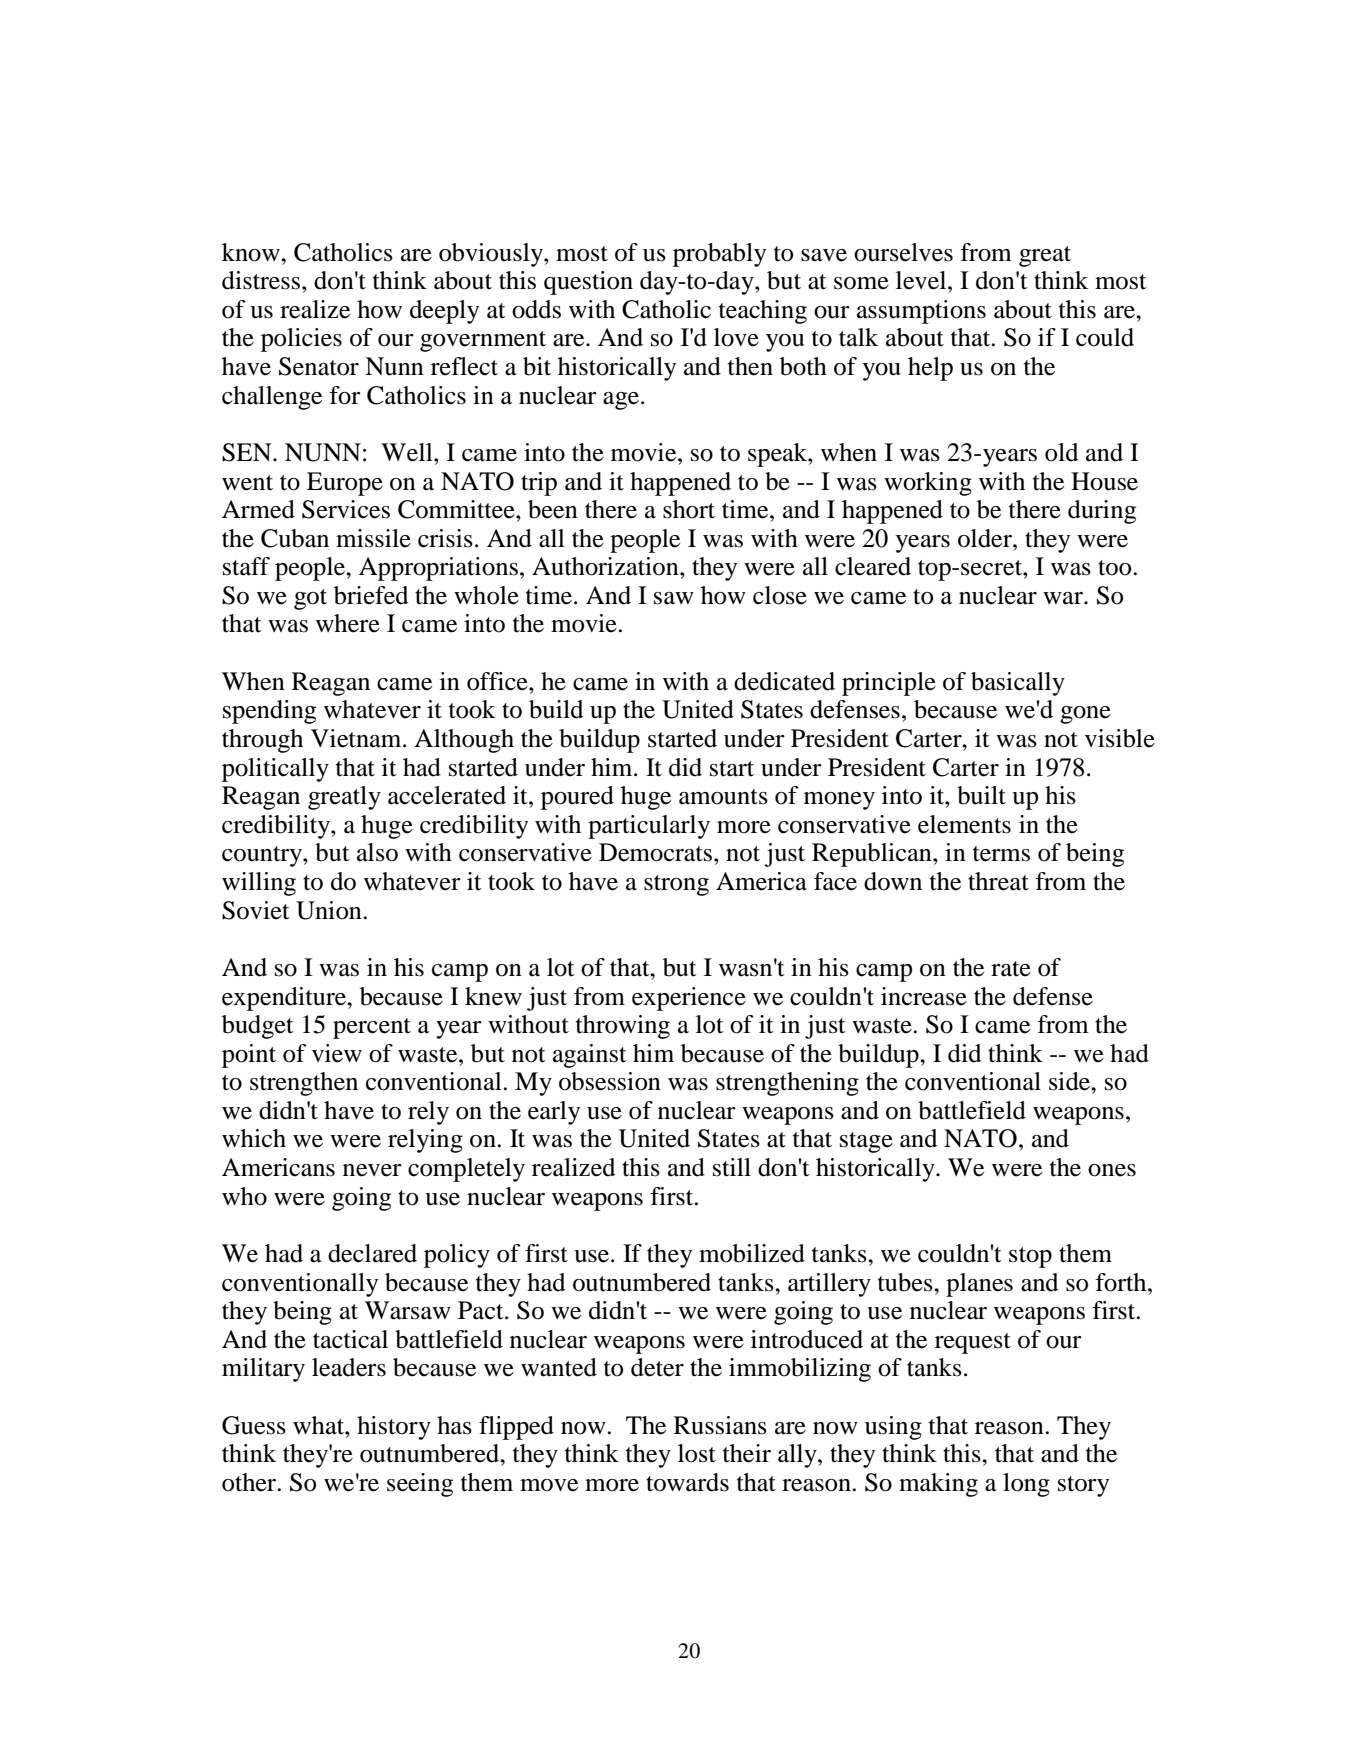 This screenshot has height=1743, width=1347. I want to click on view, so click(337, 1053).
